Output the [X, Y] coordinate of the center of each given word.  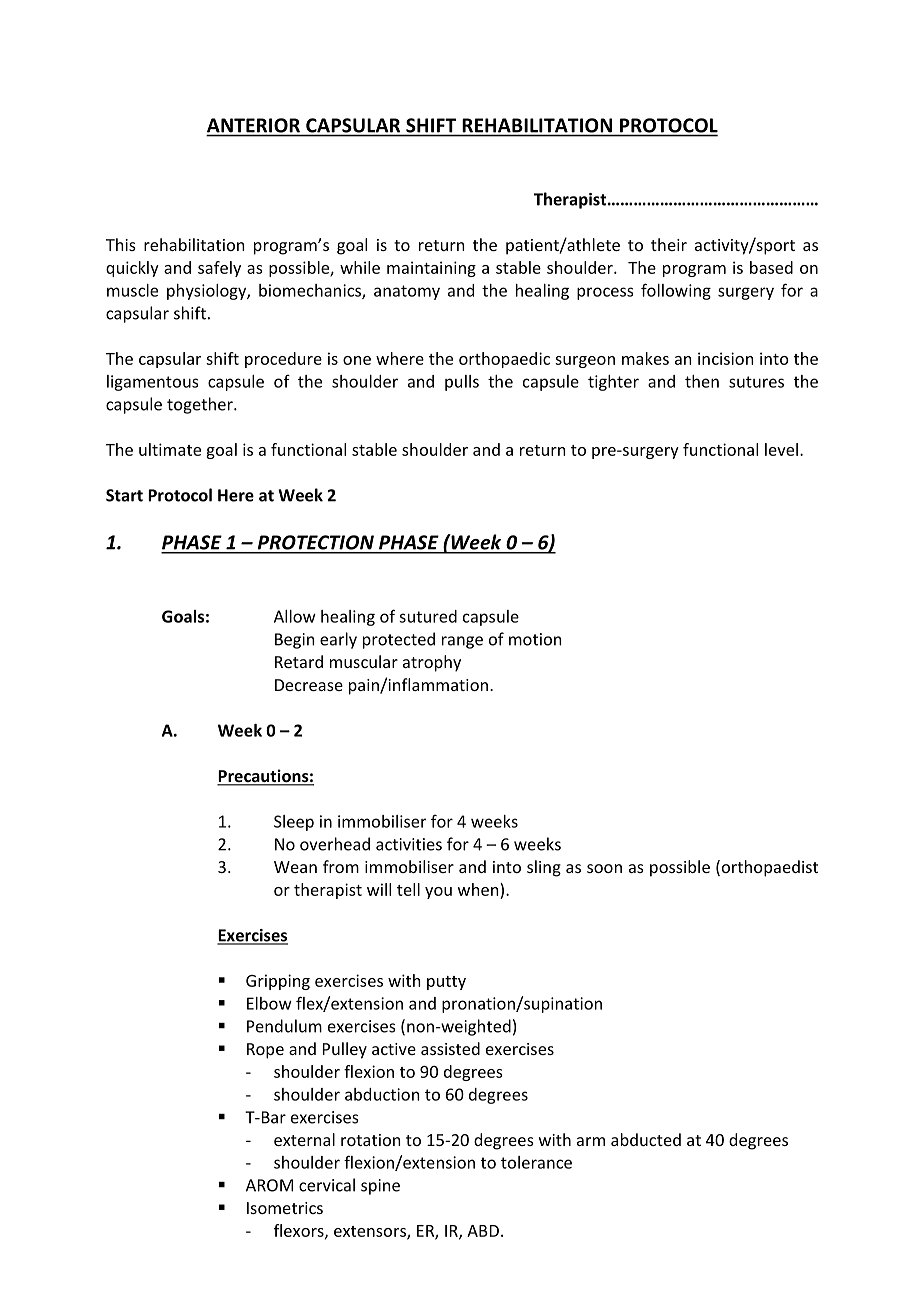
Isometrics [285, 1208]
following [676, 291]
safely [219, 269]
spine [380, 1187]
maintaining [431, 269]
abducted [646, 1139]
